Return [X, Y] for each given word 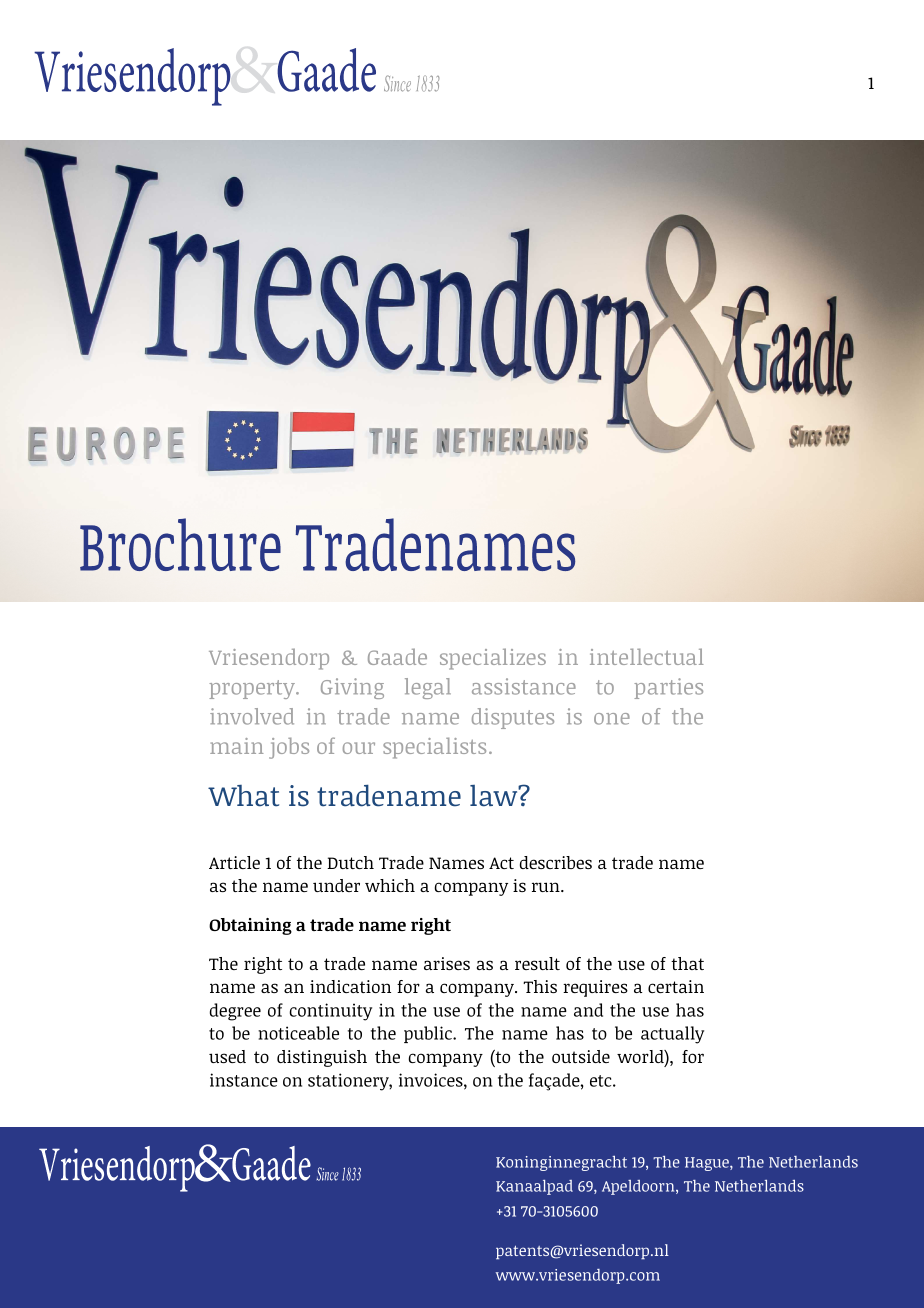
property [253, 689]
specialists [434, 748]
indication [350, 986]
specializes [493, 659]
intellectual [647, 656]
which [390, 885]
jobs [289, 748]
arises [447, 963]
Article [234, 862]
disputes [513, 718]
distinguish [322, 1058]
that [687, 963]
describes [556, 862]
